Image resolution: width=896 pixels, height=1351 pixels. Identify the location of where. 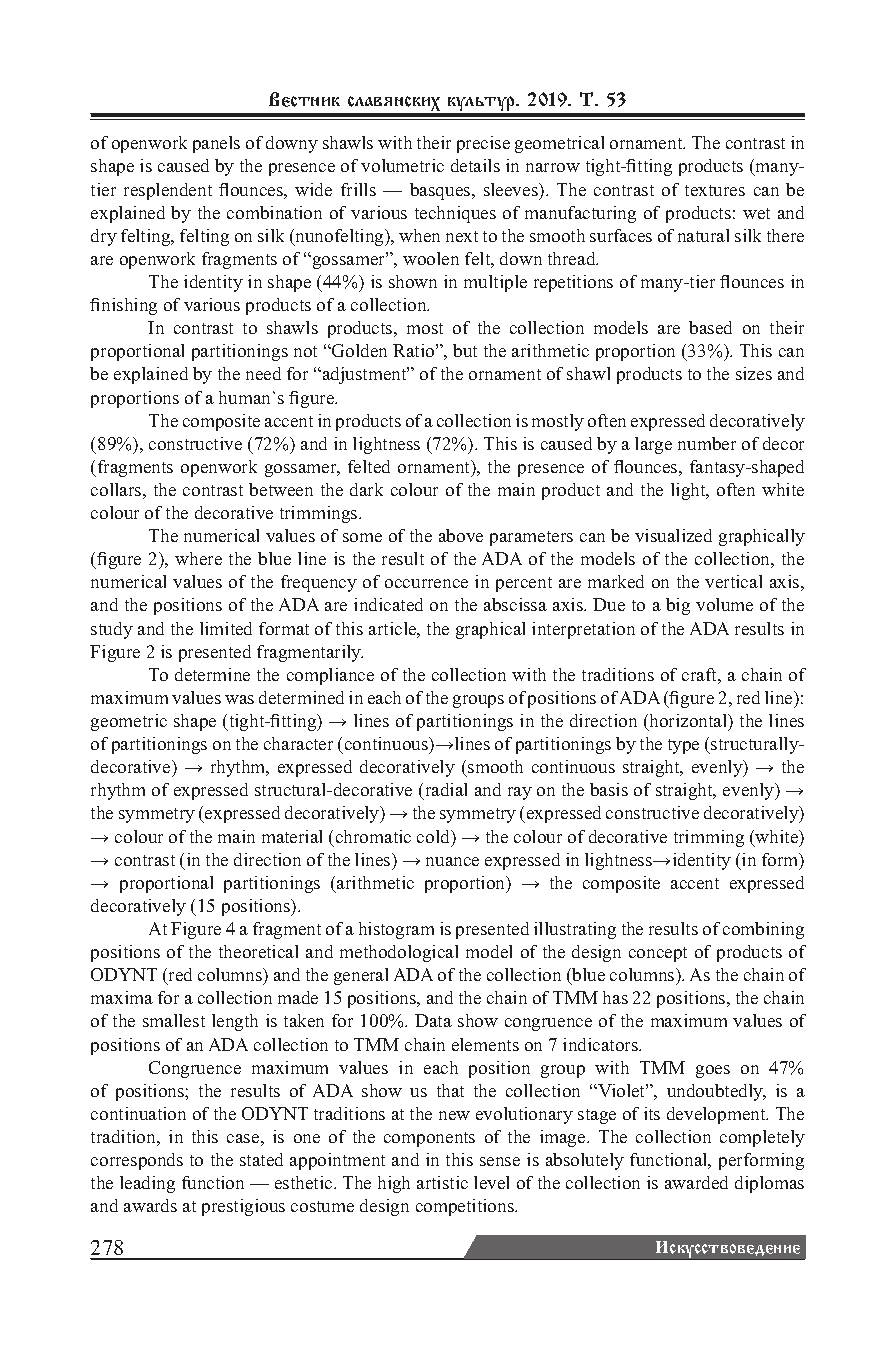
(198, 558).
